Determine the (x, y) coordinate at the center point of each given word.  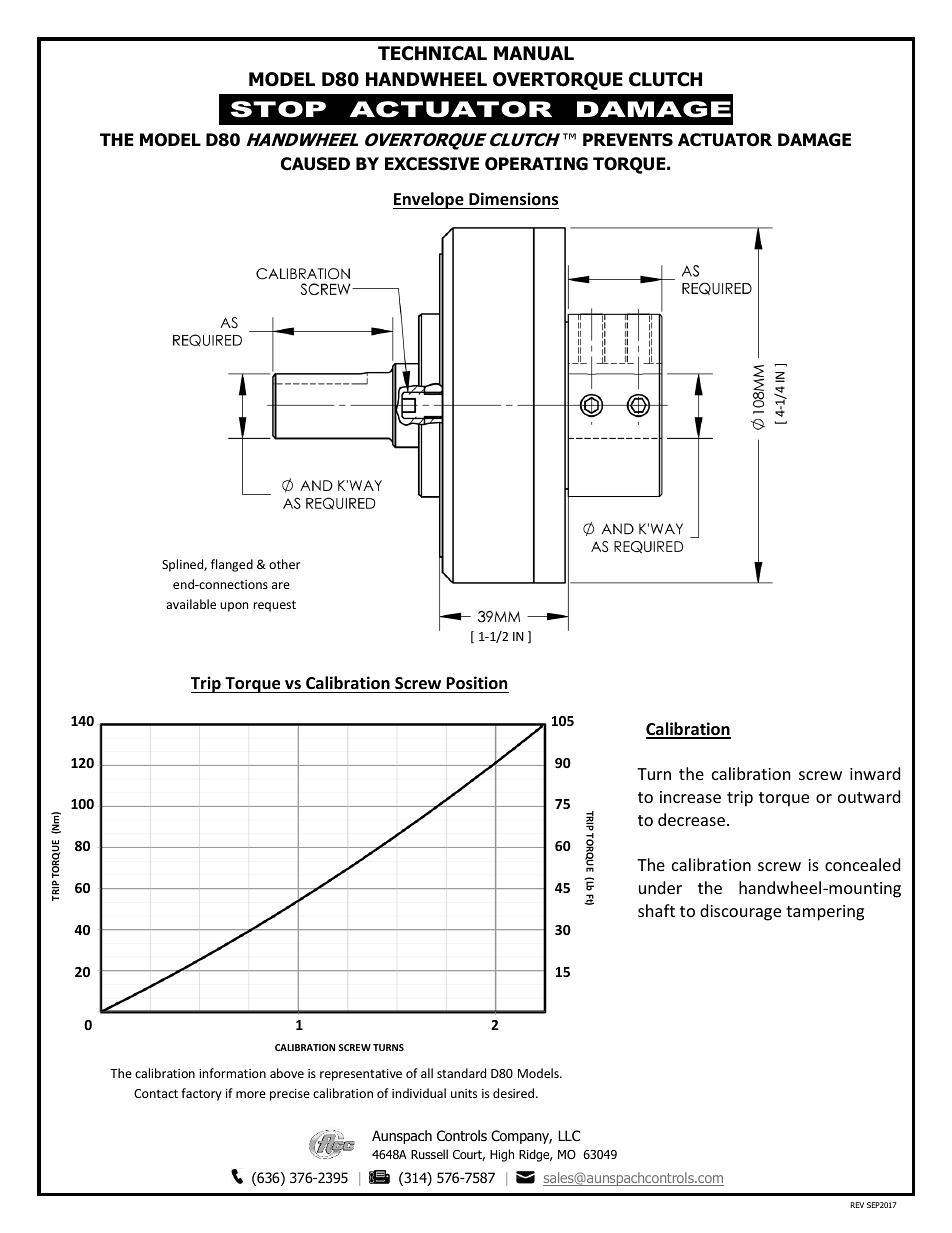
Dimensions (513, 199)
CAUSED (315, 164)
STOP (278, 109)
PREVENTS (628, 140)
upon (234, 607)
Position (476, 683)
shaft (656, 910)
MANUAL (534, 53)
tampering (825, 913)
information (232, 1073)
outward (869, 796)
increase (690, 797)
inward (875, 773)
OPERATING (536, 164)
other (284, 564)
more (251, 1094)
